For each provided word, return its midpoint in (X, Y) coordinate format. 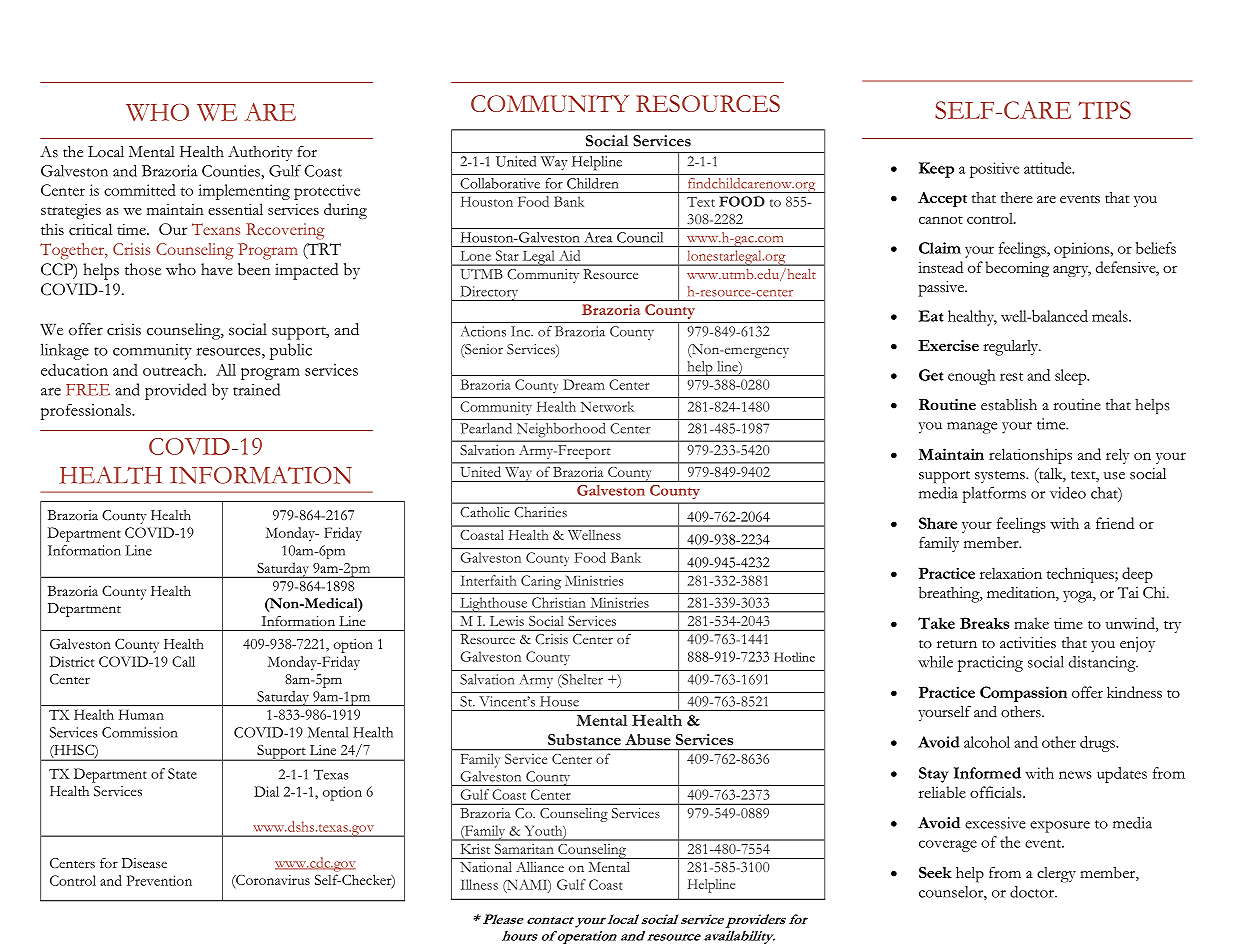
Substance (584, 739)
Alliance (540, 867)
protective (327, 192)
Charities (541, 512)
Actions (483, 331)
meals (1111, 316)
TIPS (1104, 110)
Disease (144, 863)
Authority (260, 153)
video (1068, 493)
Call (183, 661)
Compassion (1023, 694)
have (217, 269)
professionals (87, 411)
